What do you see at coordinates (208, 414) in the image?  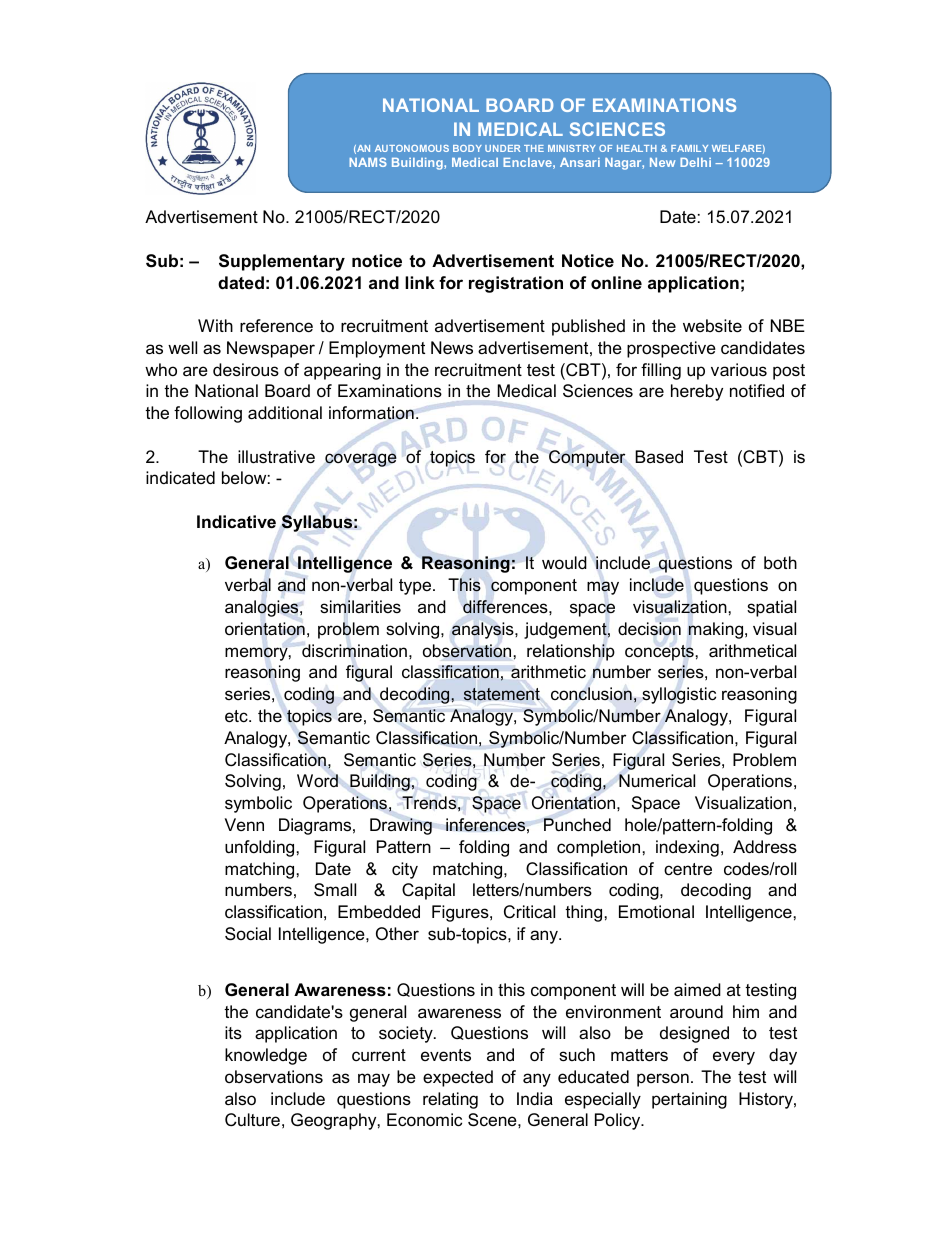 I see `following` at bounding box center [208, 414].
